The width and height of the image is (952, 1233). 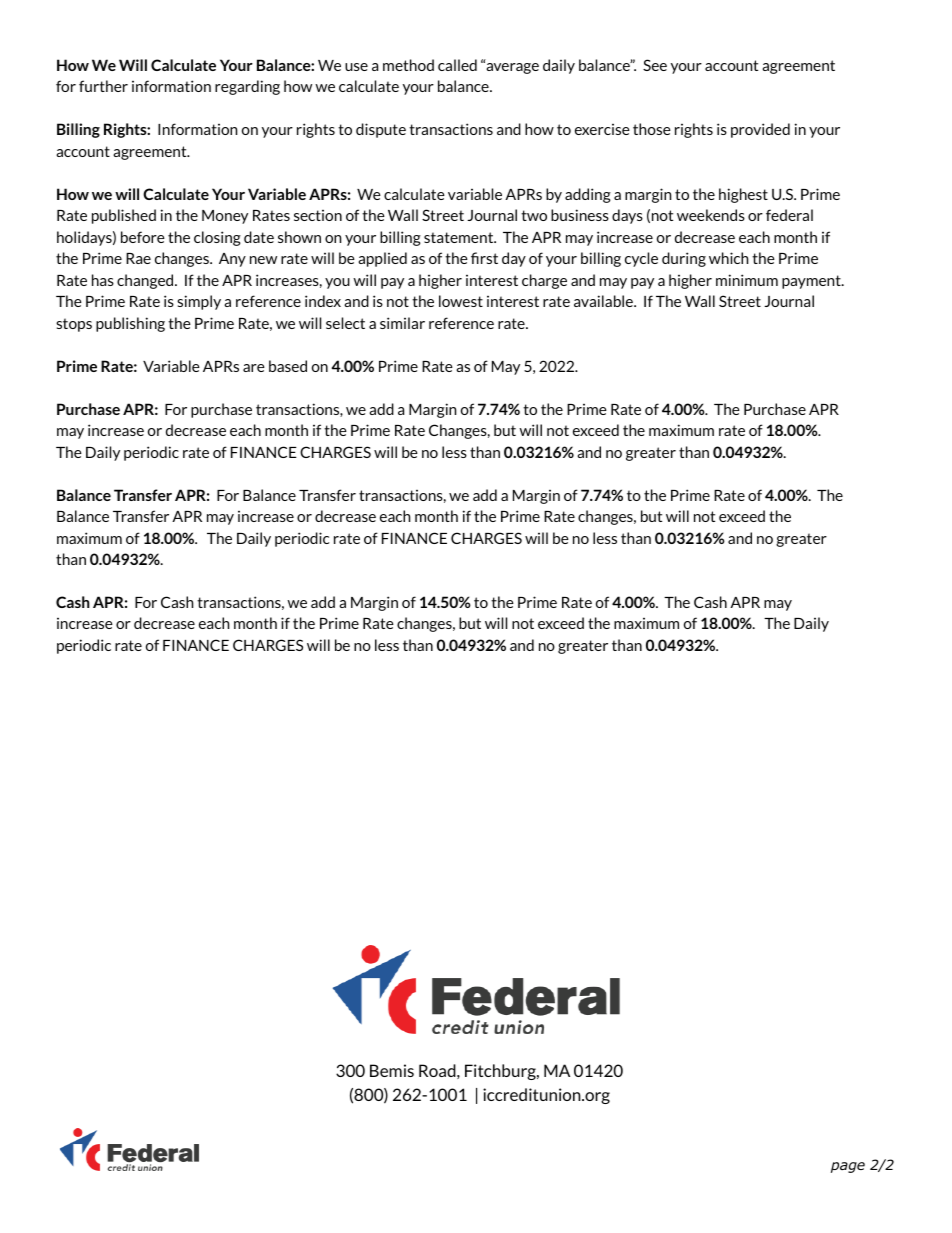 I want to click on further, so click(x=103, y=86).
